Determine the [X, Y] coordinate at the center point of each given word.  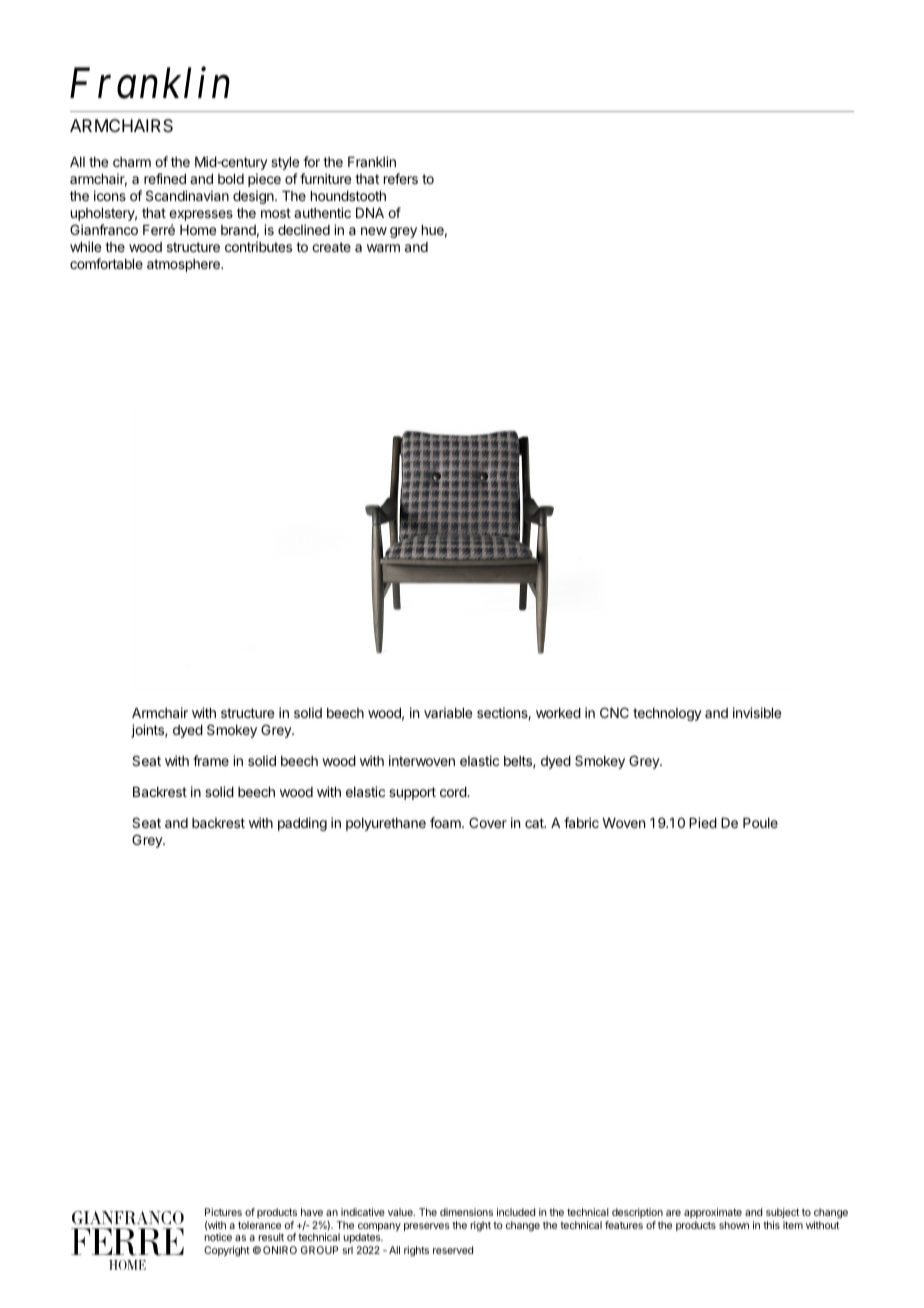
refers [401, 178]
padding [302, 824]
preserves [427, 1227]
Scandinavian [187, 195]
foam [446, 822]
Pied [703, 822]
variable [448, 712]
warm [383, 248]
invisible [757, 712]
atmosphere [184, 265]
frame [211, 760]
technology [667, 714]
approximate [713, 1213]
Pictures [223, 1212]
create [331, 247]
